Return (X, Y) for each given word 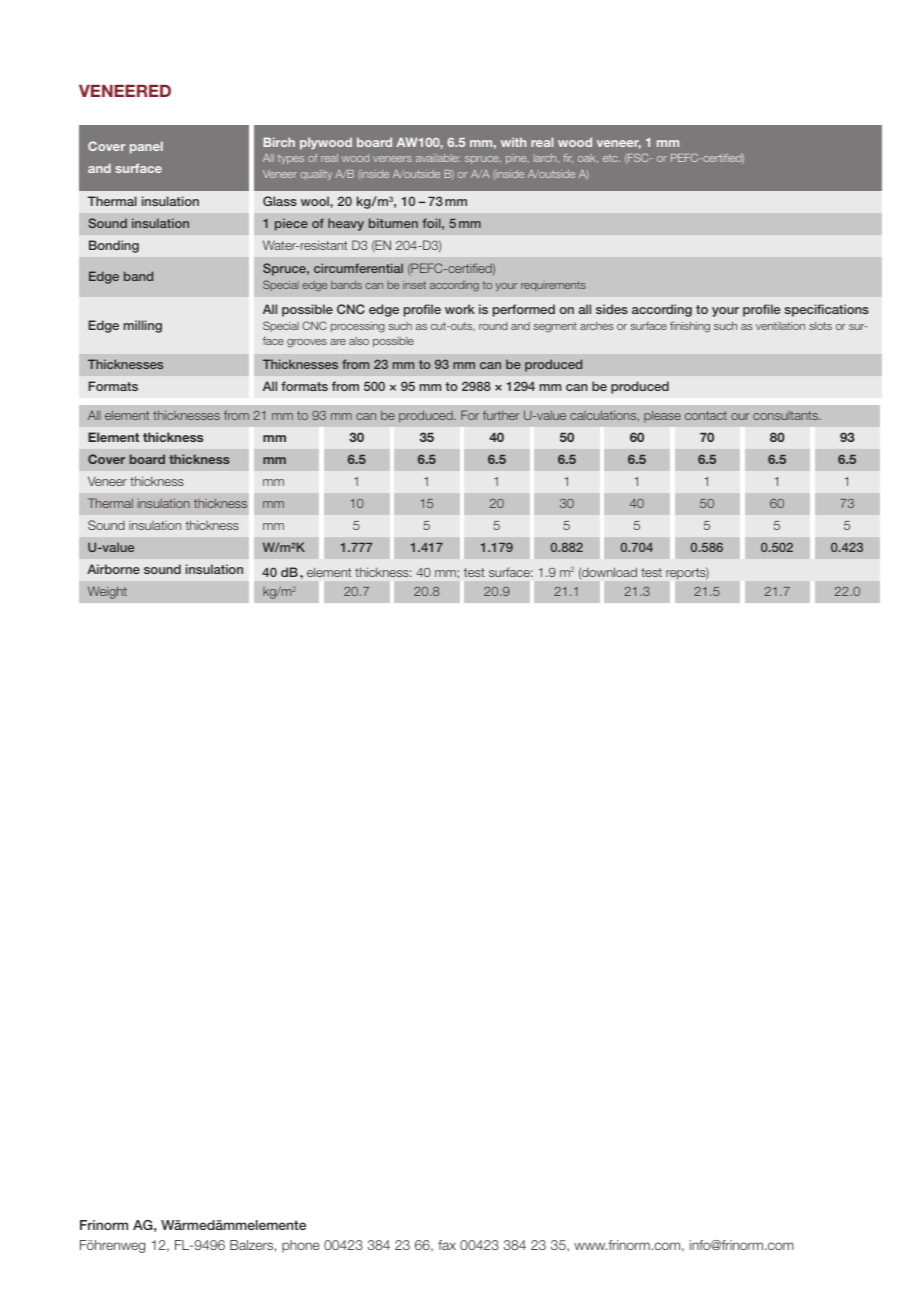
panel (146, 147)
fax (447, 1245)
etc (611, 158)
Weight (107, 592)
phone (301, 1246)
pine (517, 159)
